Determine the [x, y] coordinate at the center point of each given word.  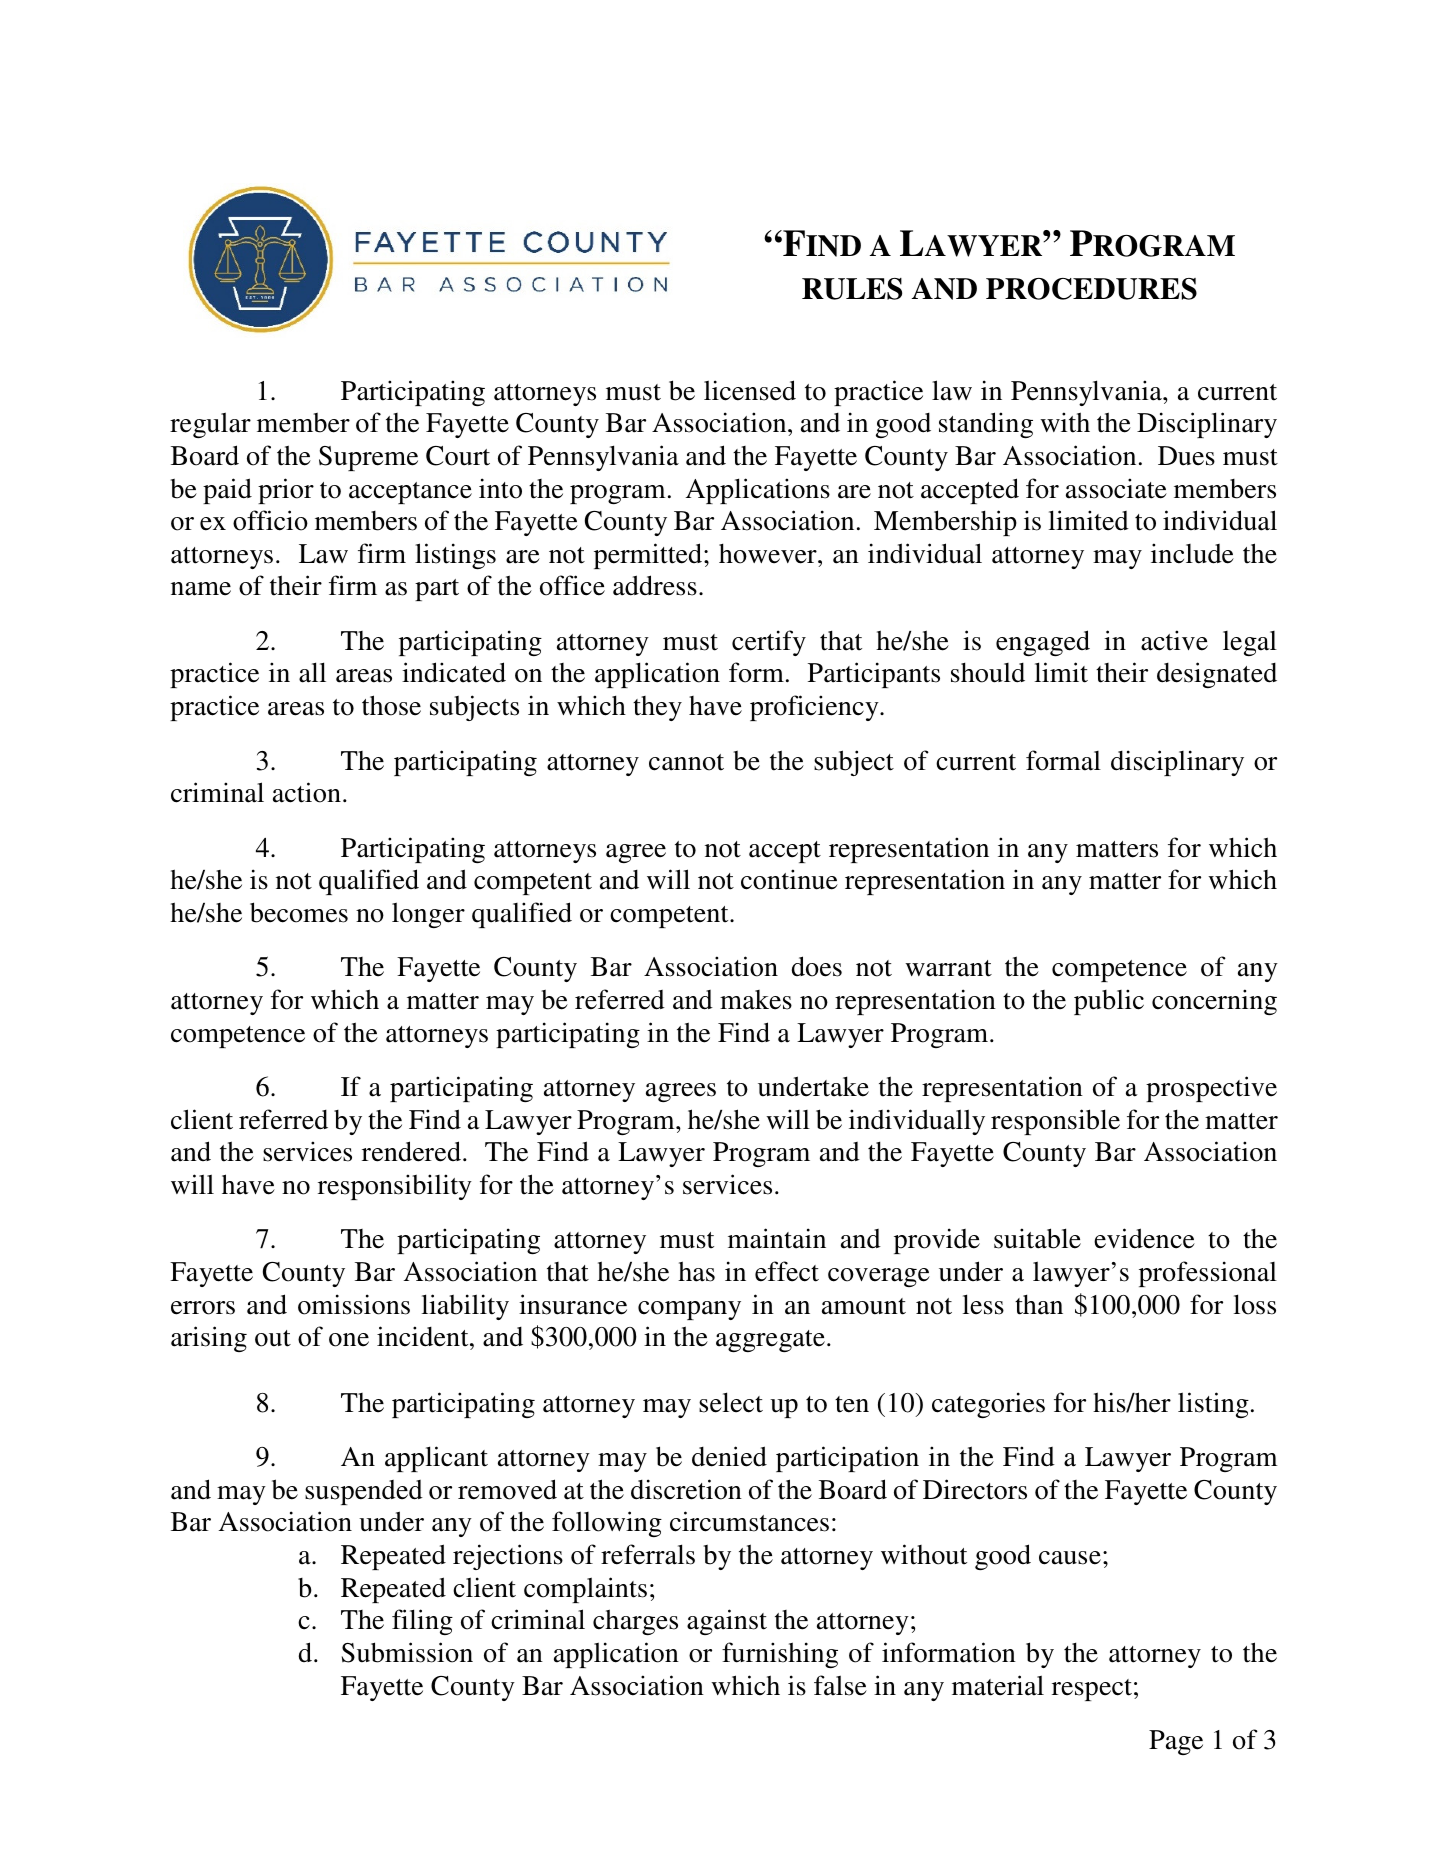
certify [769, 643]
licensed [750, 390]
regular [210, 425]
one [349, 1340]
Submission [407, 1652]
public [1109, 1002]
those [391, 705]
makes [756, 1000]
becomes [299, 912]
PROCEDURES [1091, 289]
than [1039, 1304]
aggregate [770, 1341]
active [1174, 640]
